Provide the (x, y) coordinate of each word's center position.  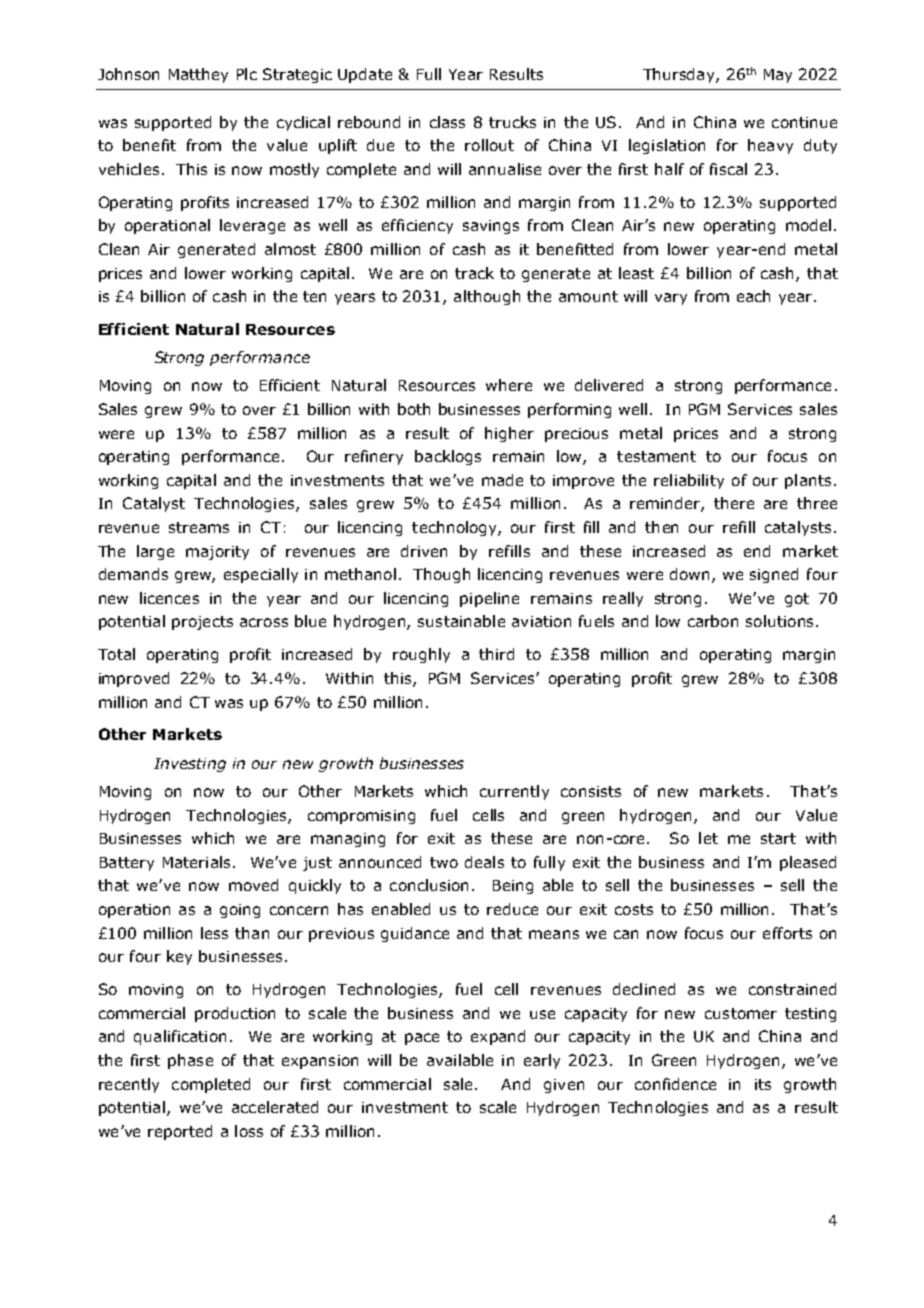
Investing (190, 765)
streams (199, 527)
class (447, 122)
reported (180, 1132)
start (778, 838)
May (778, 76)
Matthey (198, 75)
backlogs (448, 457)
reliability (689, 481)
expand (498, 1037)
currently (514, 792)
